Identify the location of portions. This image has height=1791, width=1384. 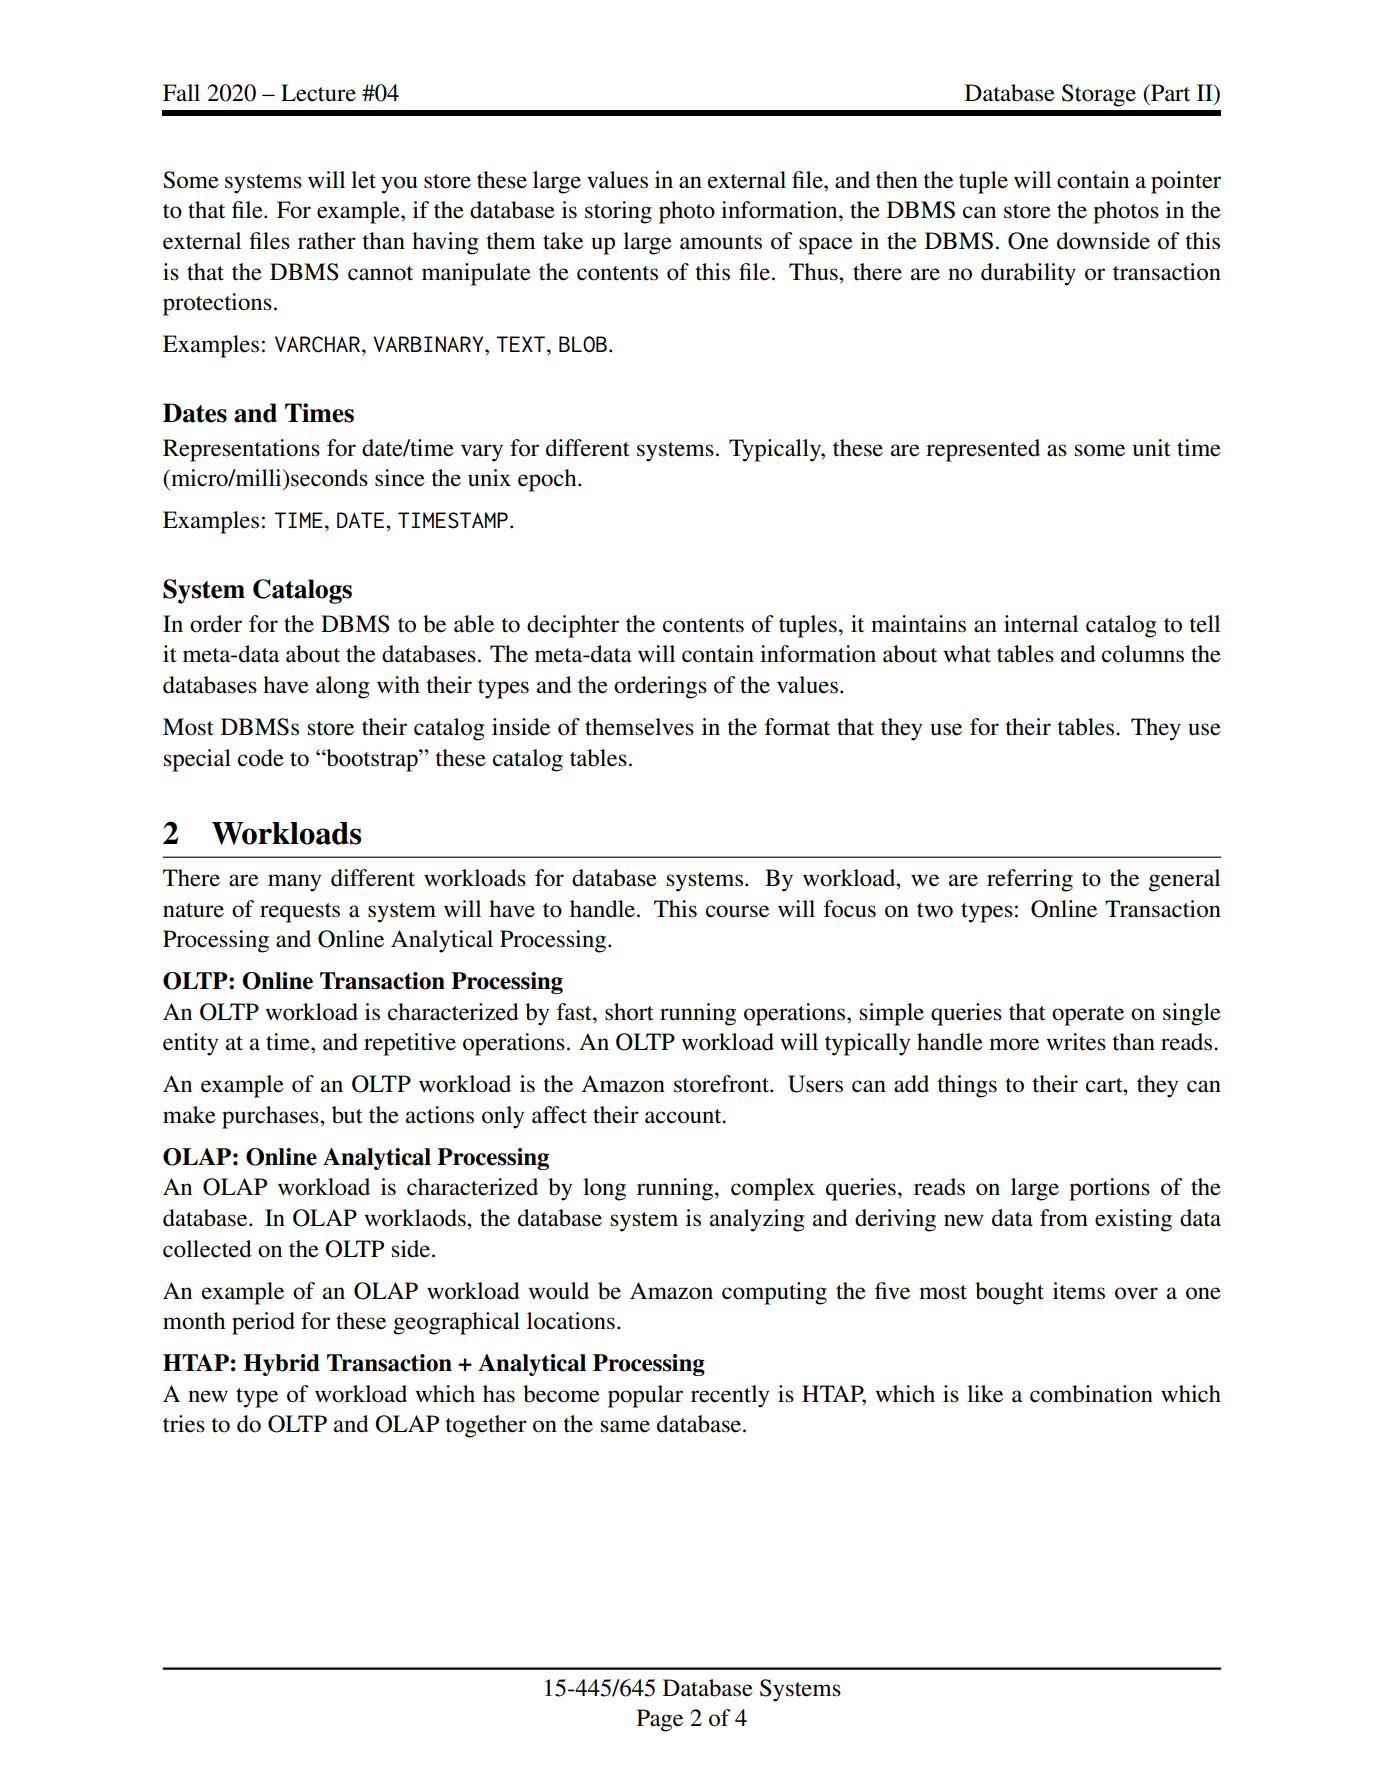
(1109, 1189).
